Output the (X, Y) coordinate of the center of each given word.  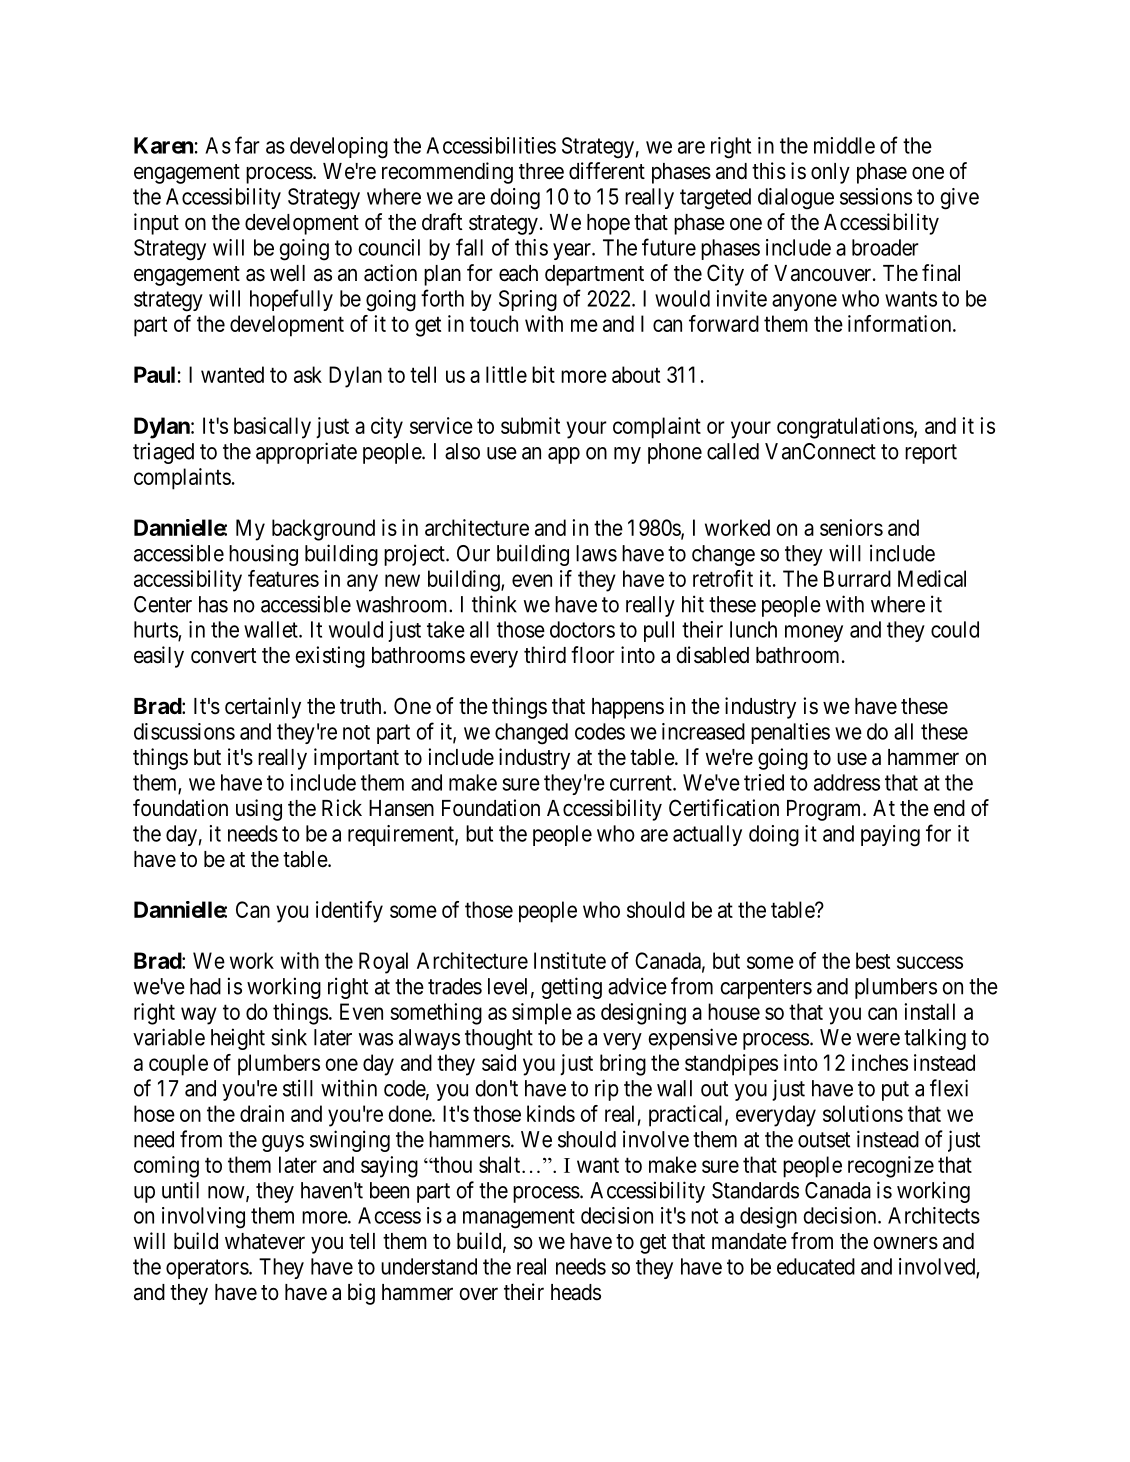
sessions (876, 196)
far (247, 145)
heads (576, 1292)
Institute (570, 960)
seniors (851, 527)
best (873, 960)
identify (349, 912)
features (283, 578)
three (541, 171)
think (494, 604)
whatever (265, 1241)
